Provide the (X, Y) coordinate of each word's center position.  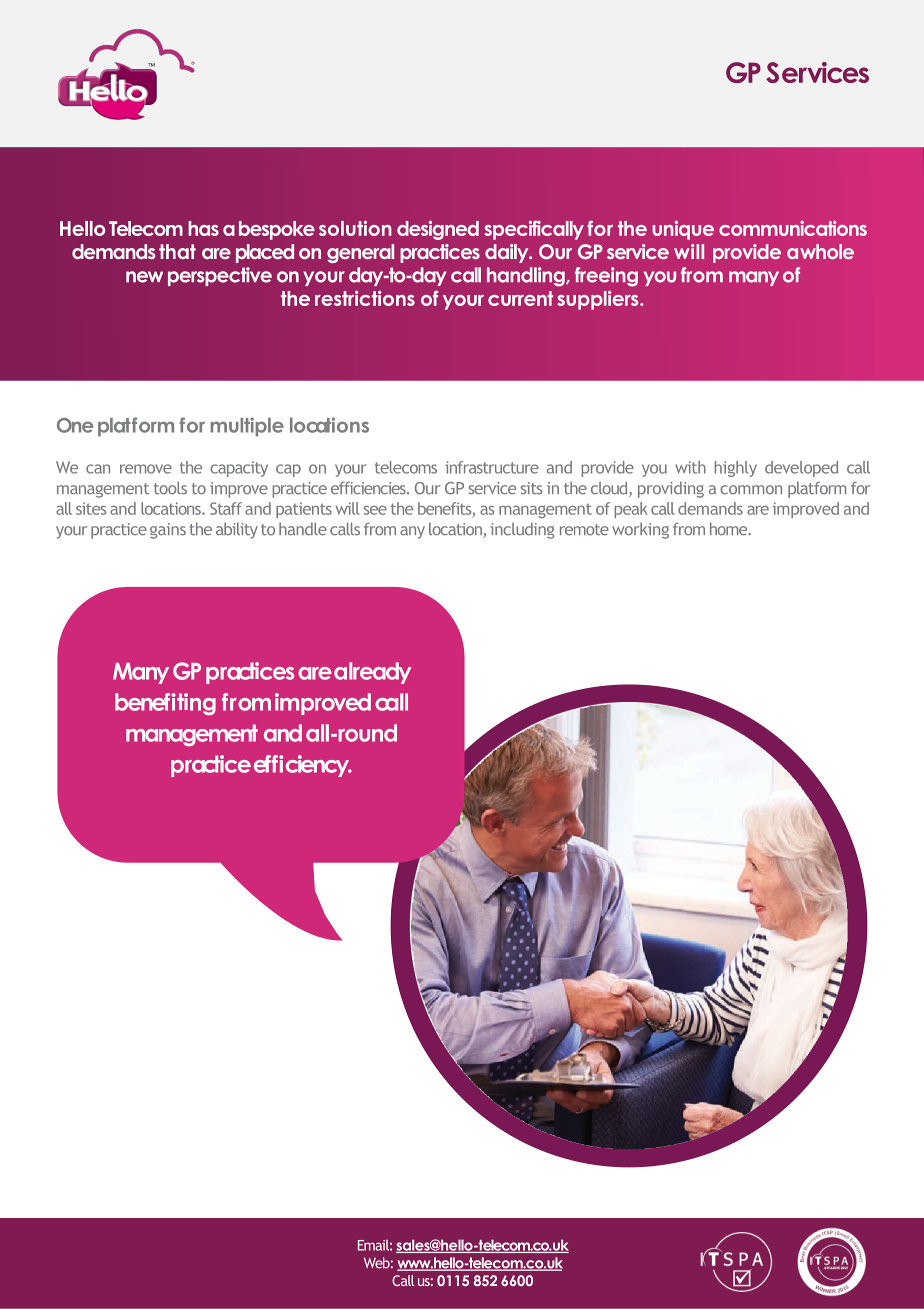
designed (438, 230)
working (640, 530)
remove (146, 469)
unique (683, 230)
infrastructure (492, 467)
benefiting (165, 704)
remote (584, 530)
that (177, 251)
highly (736, 469)
